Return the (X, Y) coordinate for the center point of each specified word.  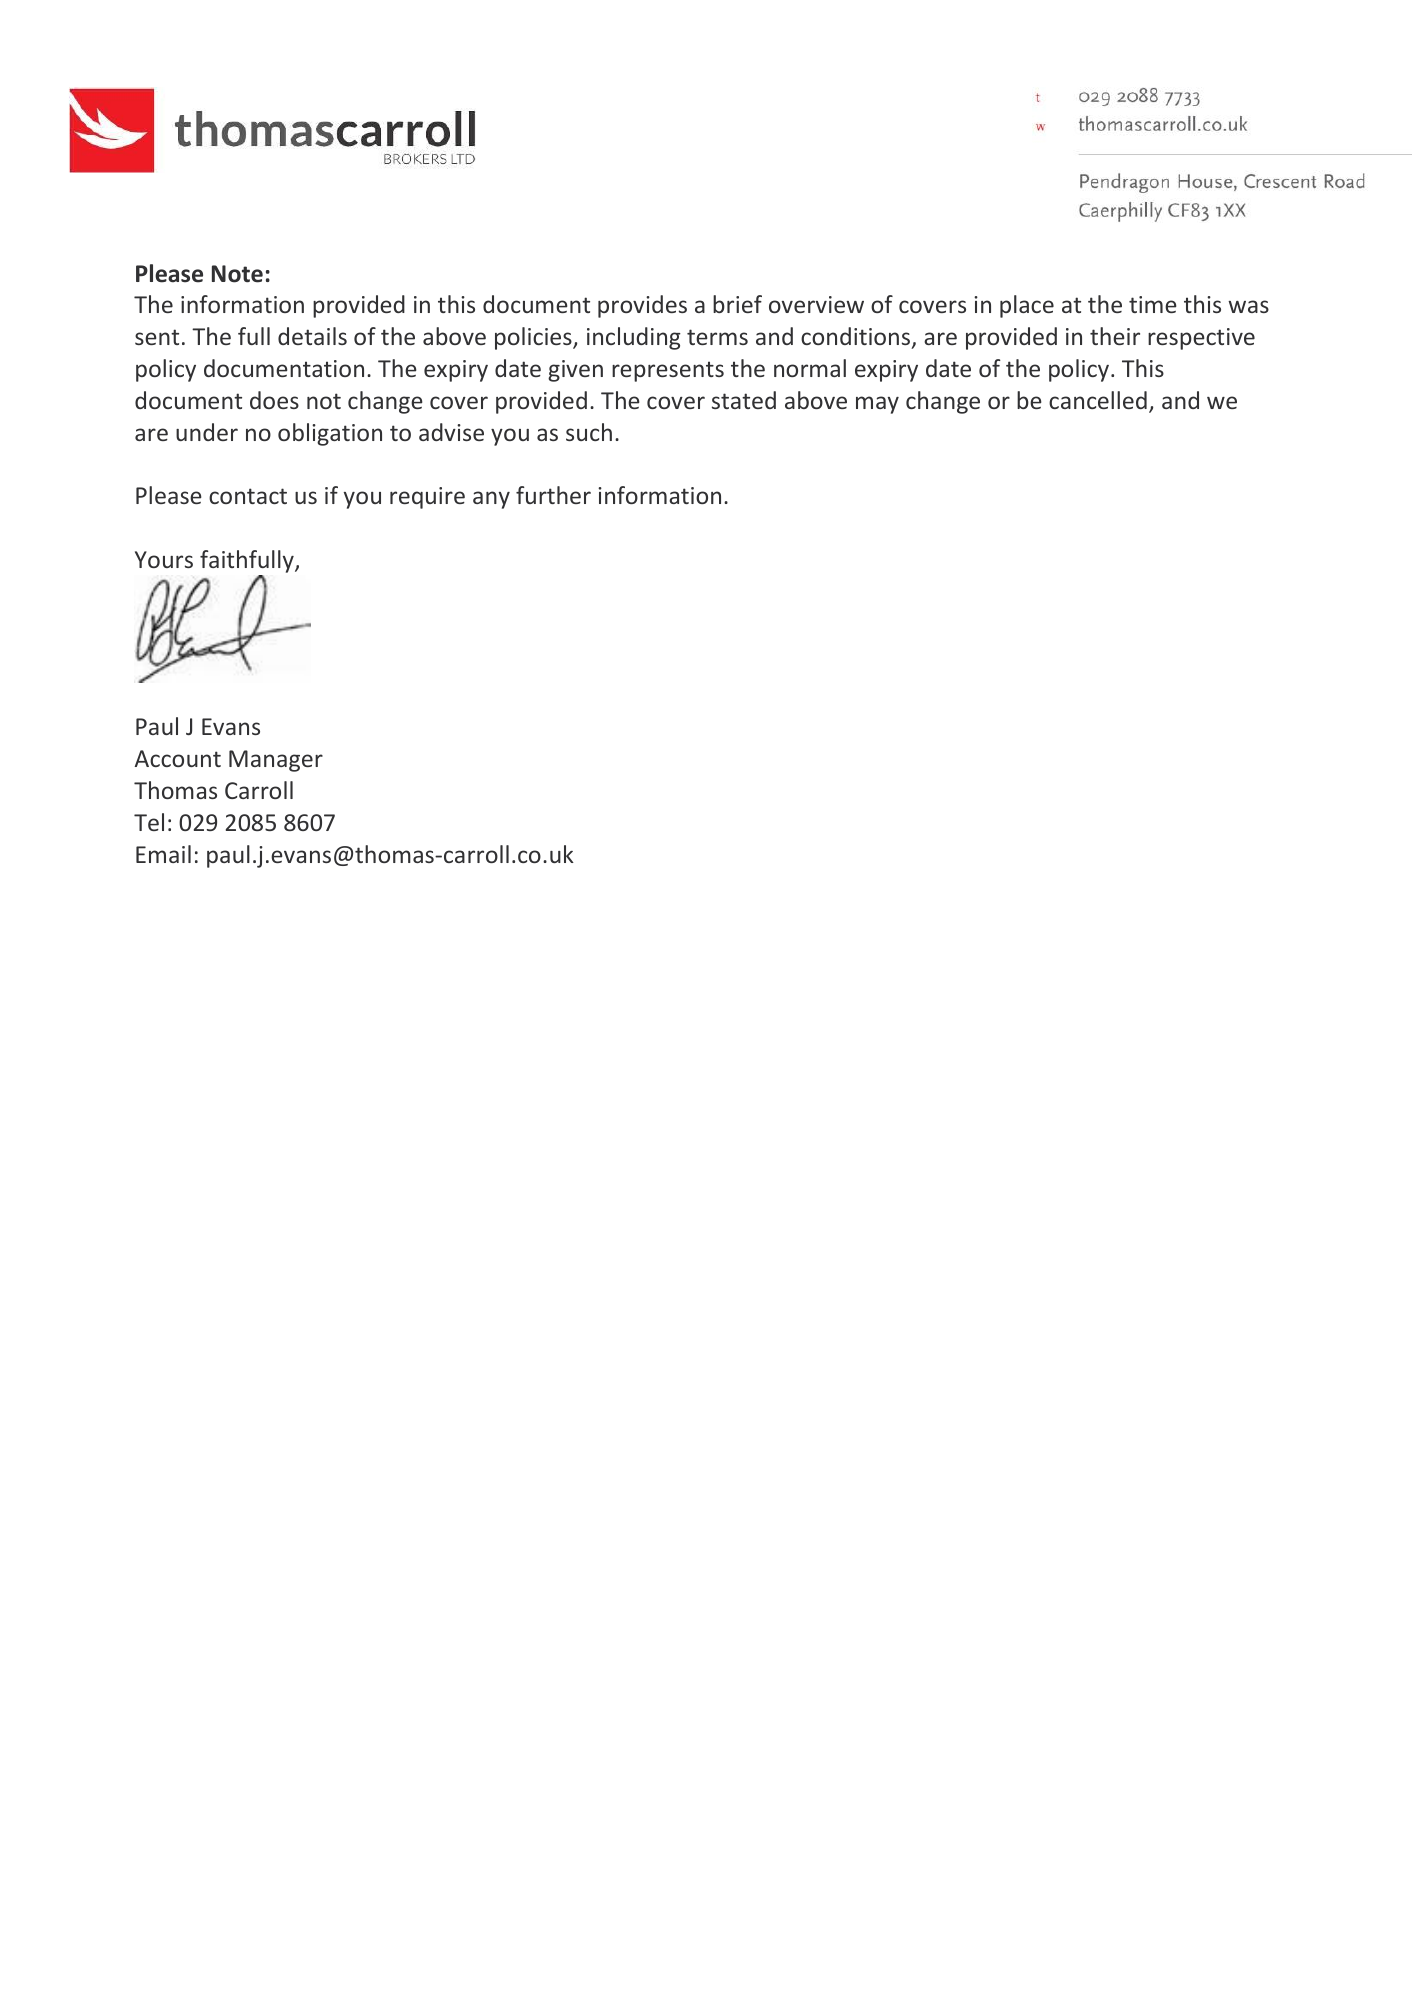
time (1152, 304)
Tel (149, 822)
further (553, 495)
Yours (164, 559)
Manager (276, 761)
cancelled (1098, 400)
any (491, 500)
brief (737, 304)
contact (248, 496)
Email (163, 854)
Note (237, 274)
